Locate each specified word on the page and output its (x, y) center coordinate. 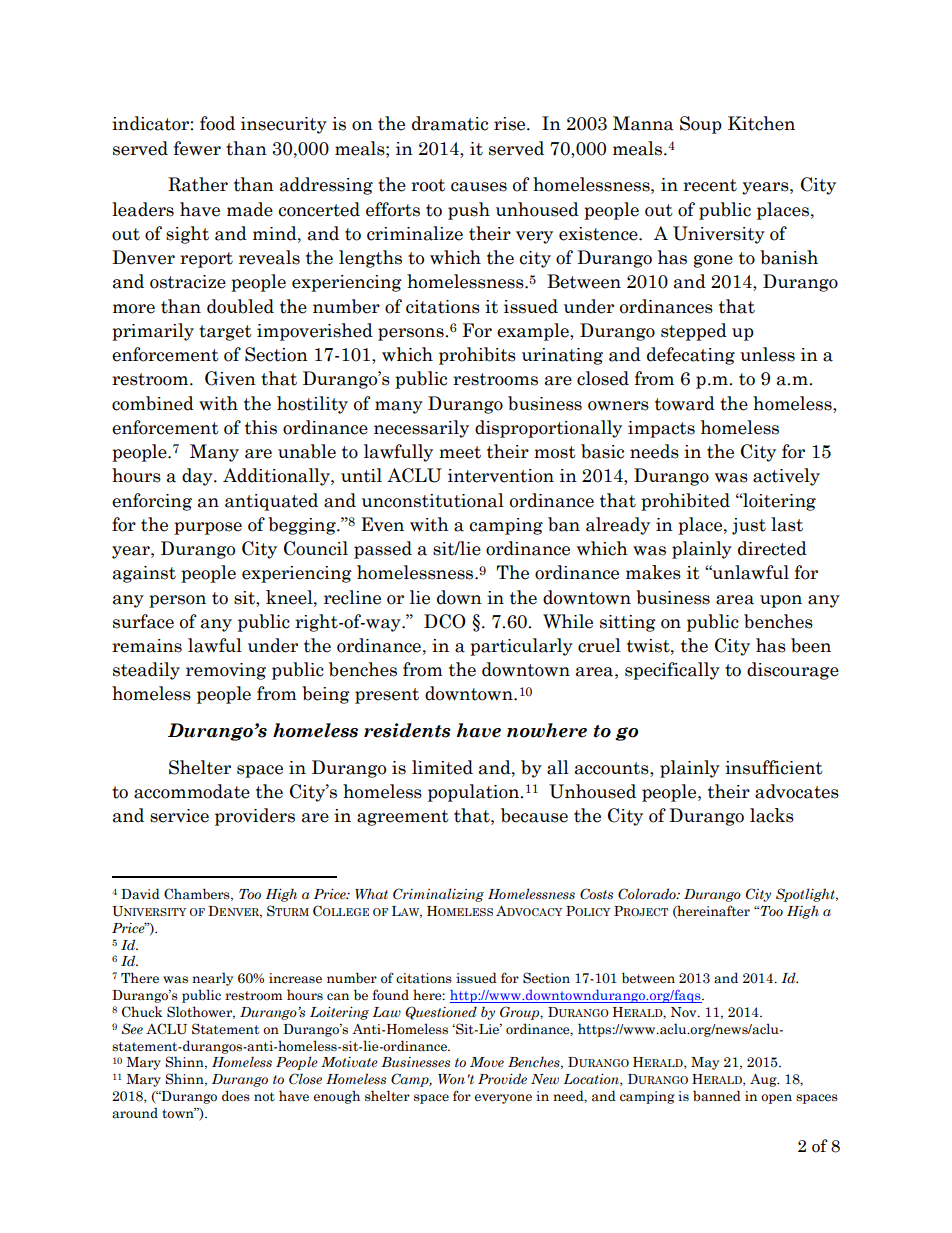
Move (487, 1062)
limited (442, 767)
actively (786, 477)
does (236, 1096)
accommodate (192, 791)
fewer (197, 148)
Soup (701, 125)
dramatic (450, 123)
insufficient (774, 767)
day (198, 477)
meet (460, 452)
